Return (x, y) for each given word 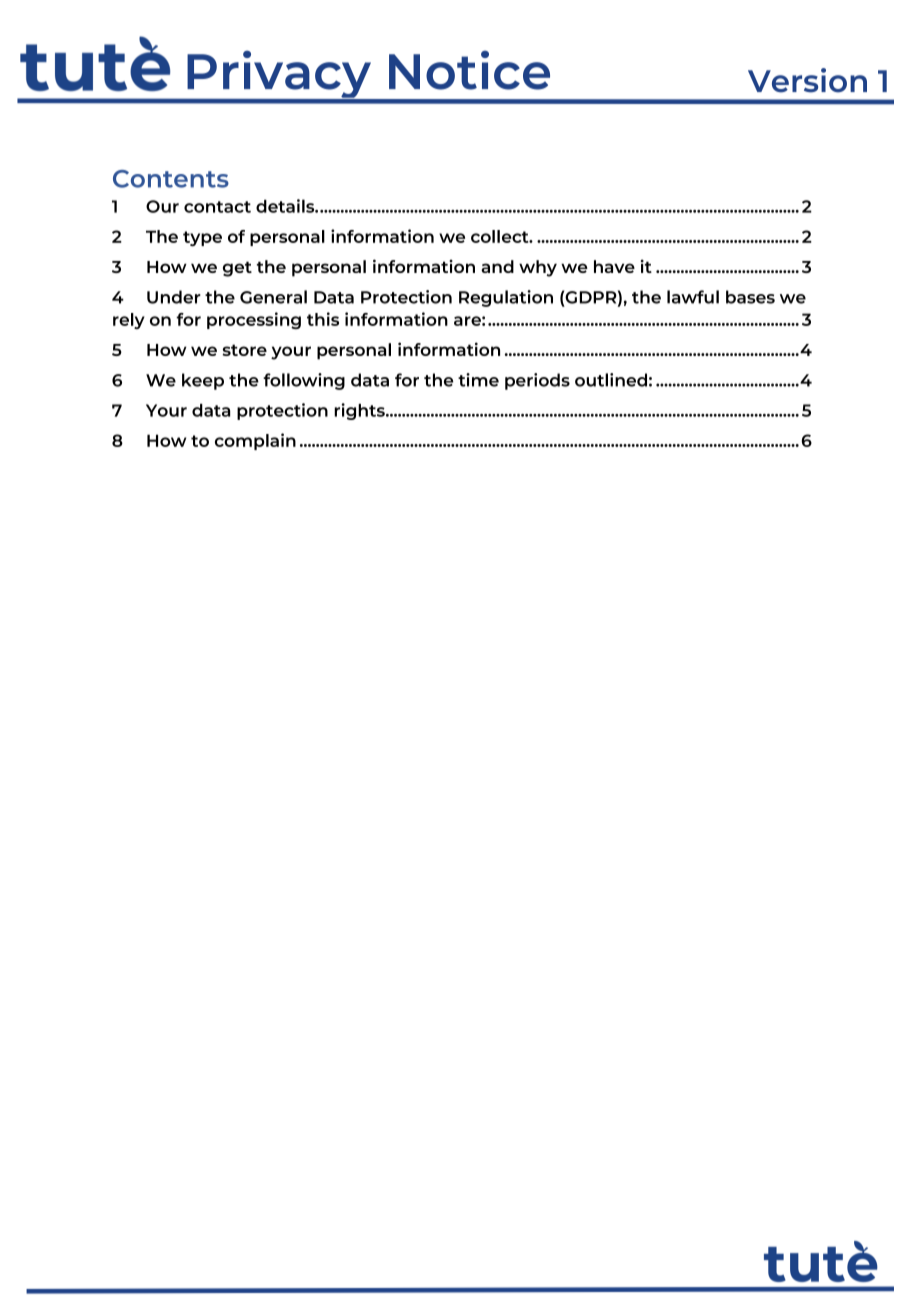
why (538, 268)
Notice (469, 70)
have (614, 266)
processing (254, 320)
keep (203, 381)
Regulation (506, 298)
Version (807, 80)
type (202, 239)
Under (174, 297)
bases (750, 297)
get (237, 269)
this (323, 319)
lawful (693, 297)
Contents (171, 179)
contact (217, 207)
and (497, 266)
